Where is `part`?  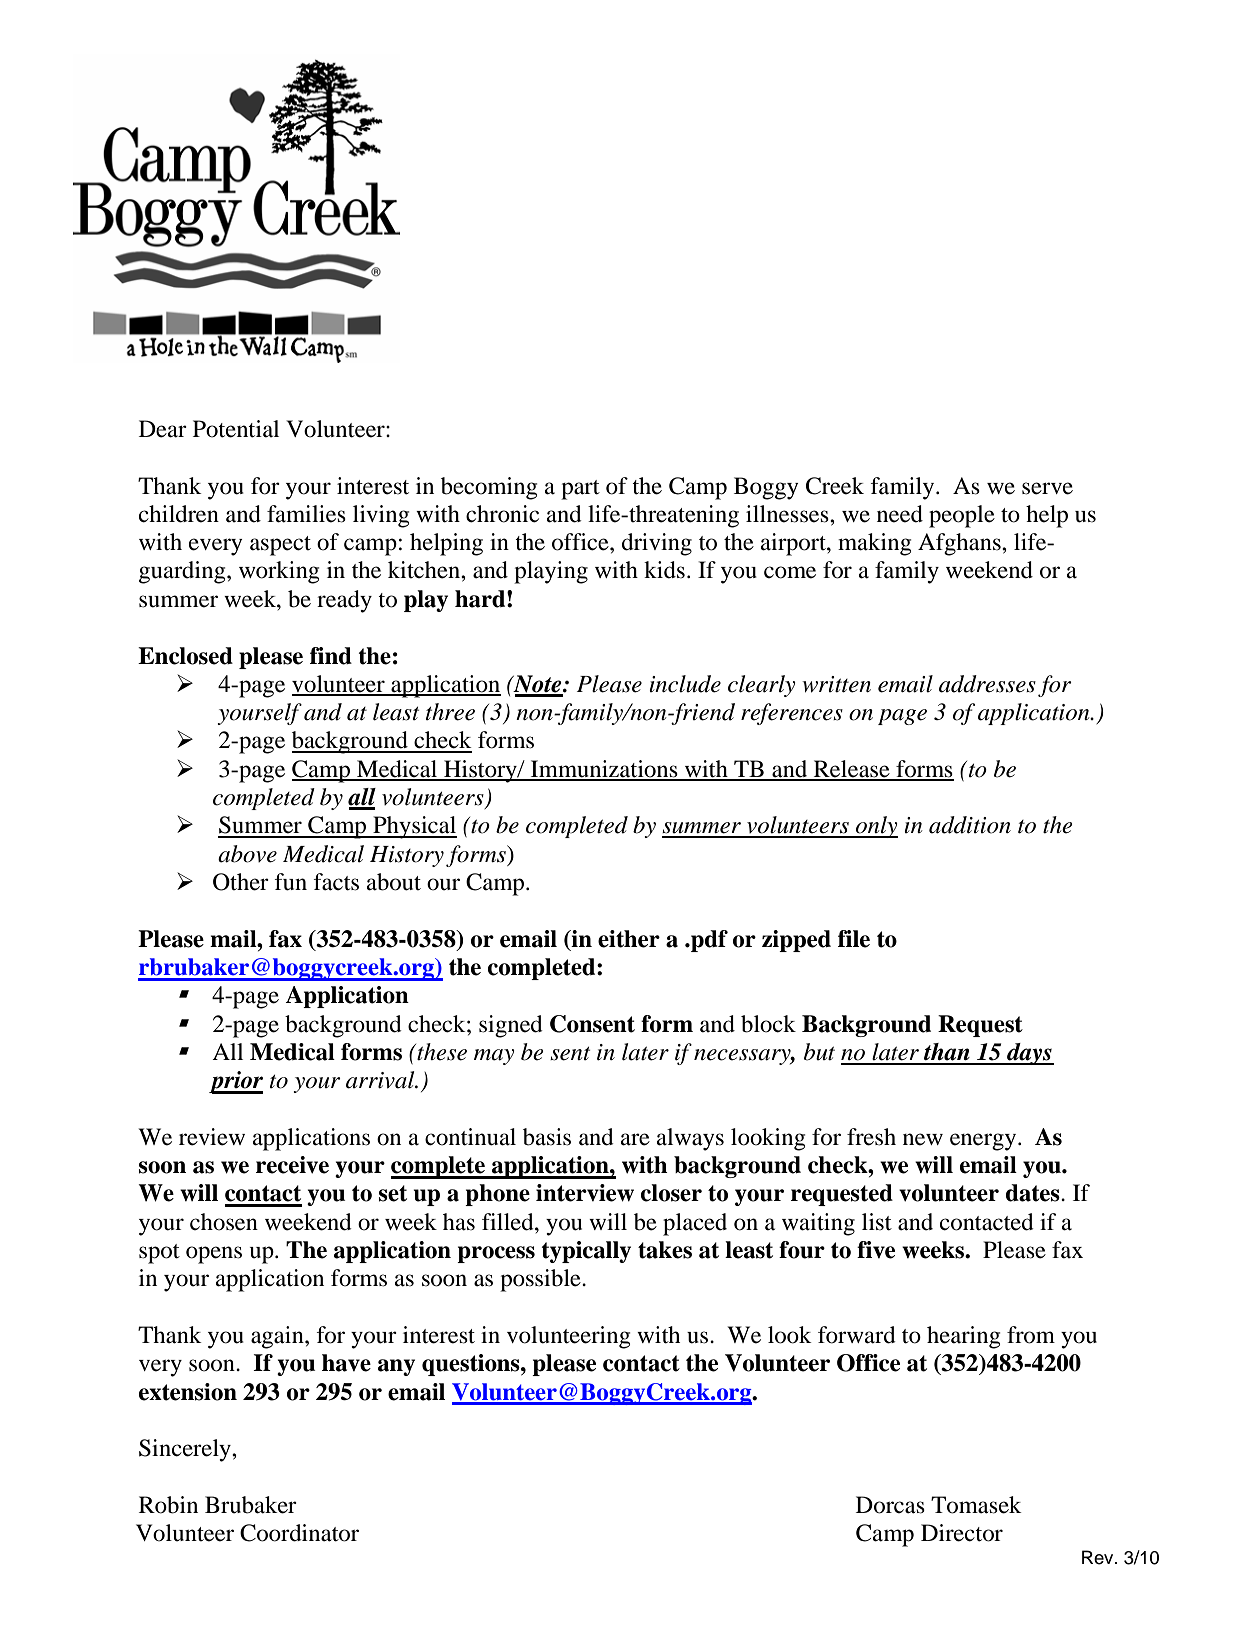 part is located at coordinates (580, 490).
